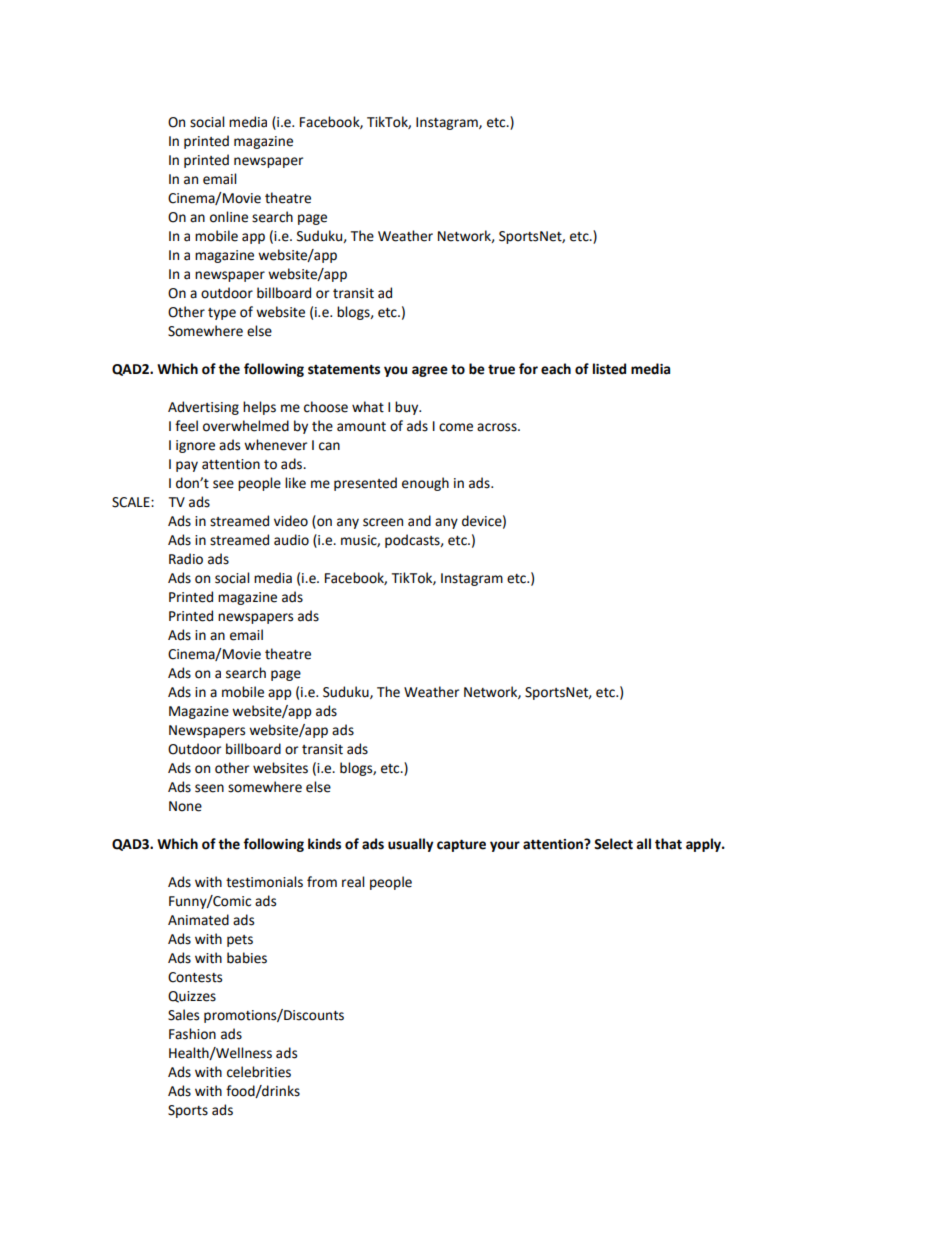  I want to click on listed, so click(609, 369).
